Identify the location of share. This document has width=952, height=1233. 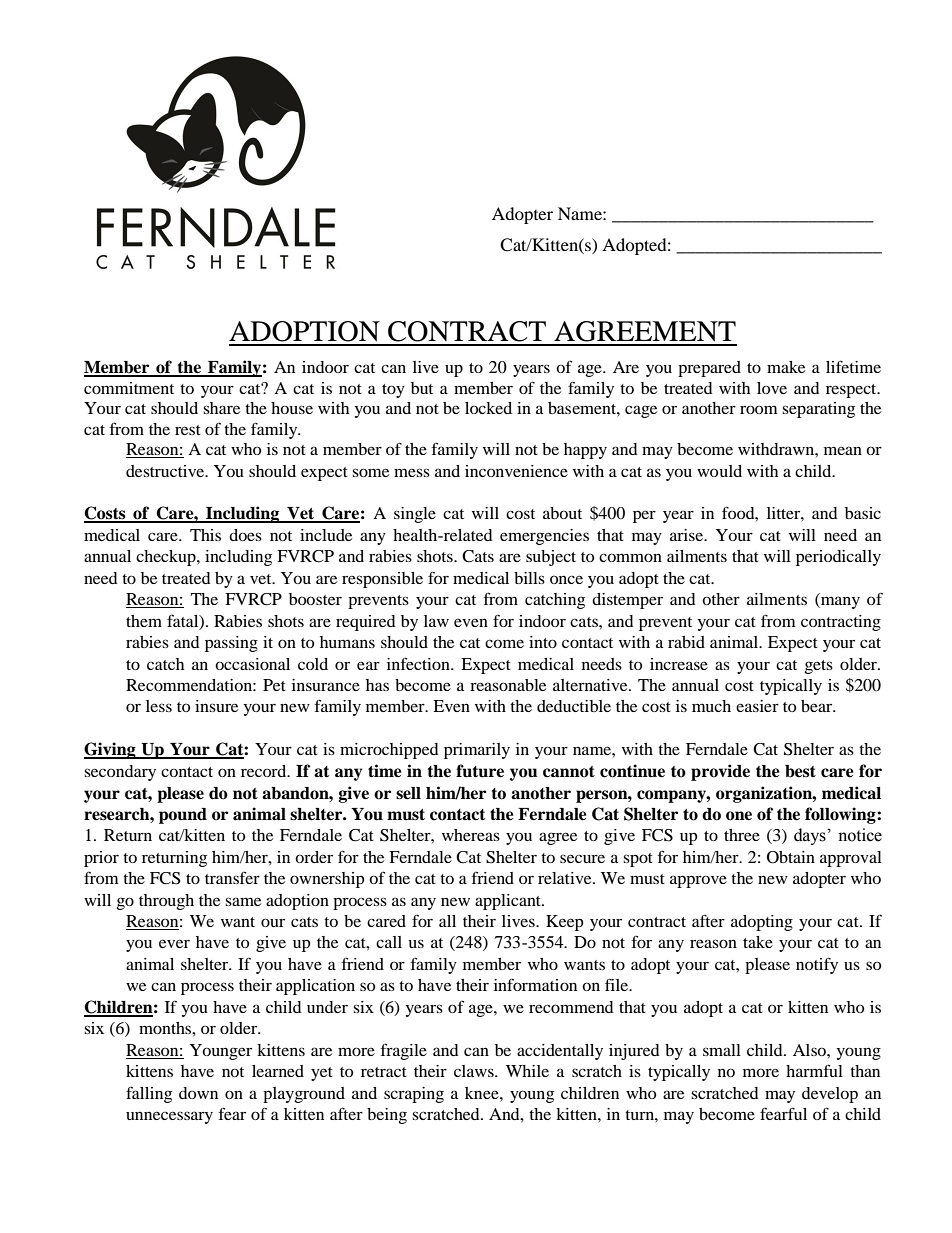
(221, 408).
